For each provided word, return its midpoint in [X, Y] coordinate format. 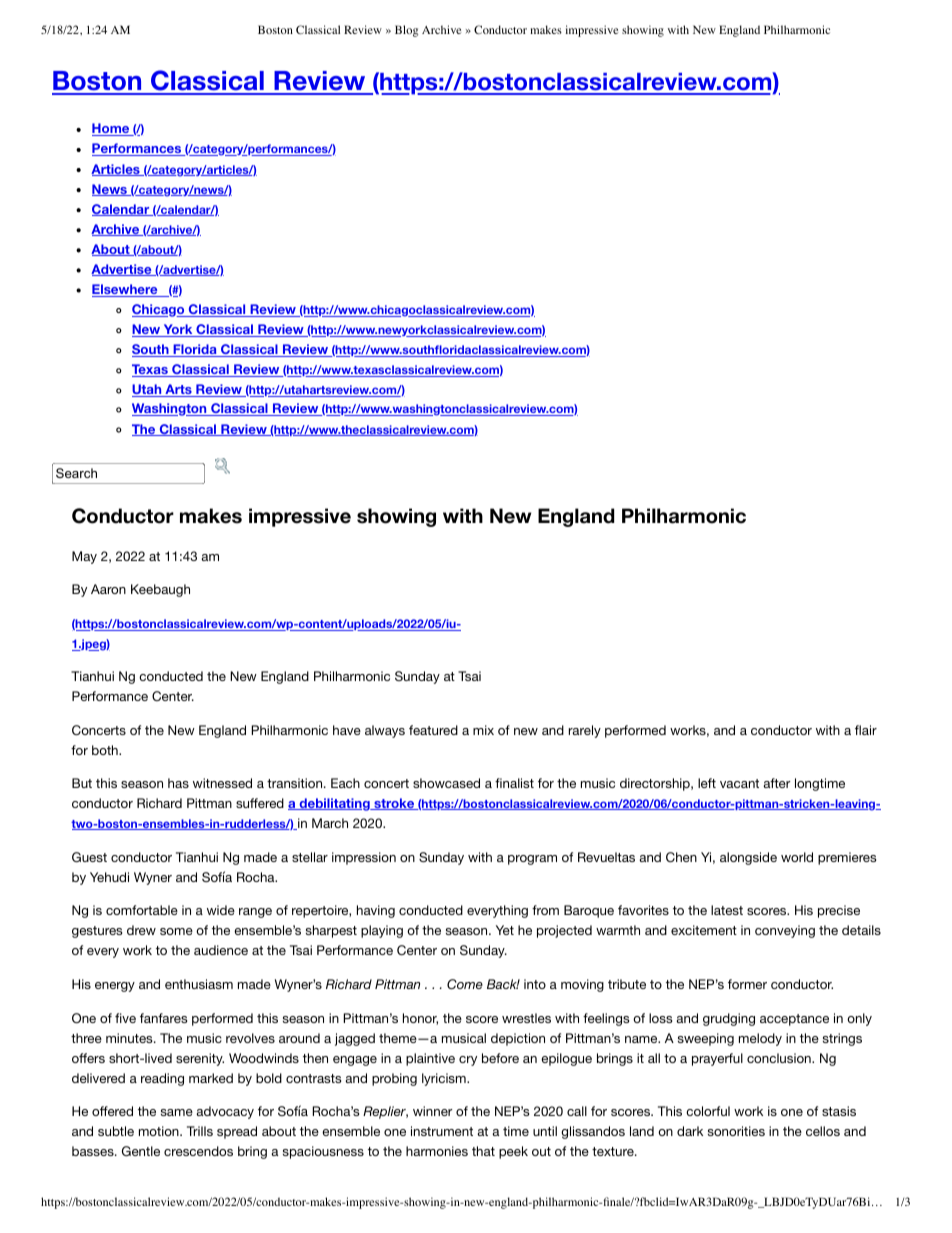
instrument [442, 1131]
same [177, 1112]
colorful [708, 1111]
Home [112, 129]
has [178, 783]
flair [866, 730]
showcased [446, 783]
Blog [406, 31]
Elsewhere [126, 290]
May [84, 557]
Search [76, 473]
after [777, 783]
